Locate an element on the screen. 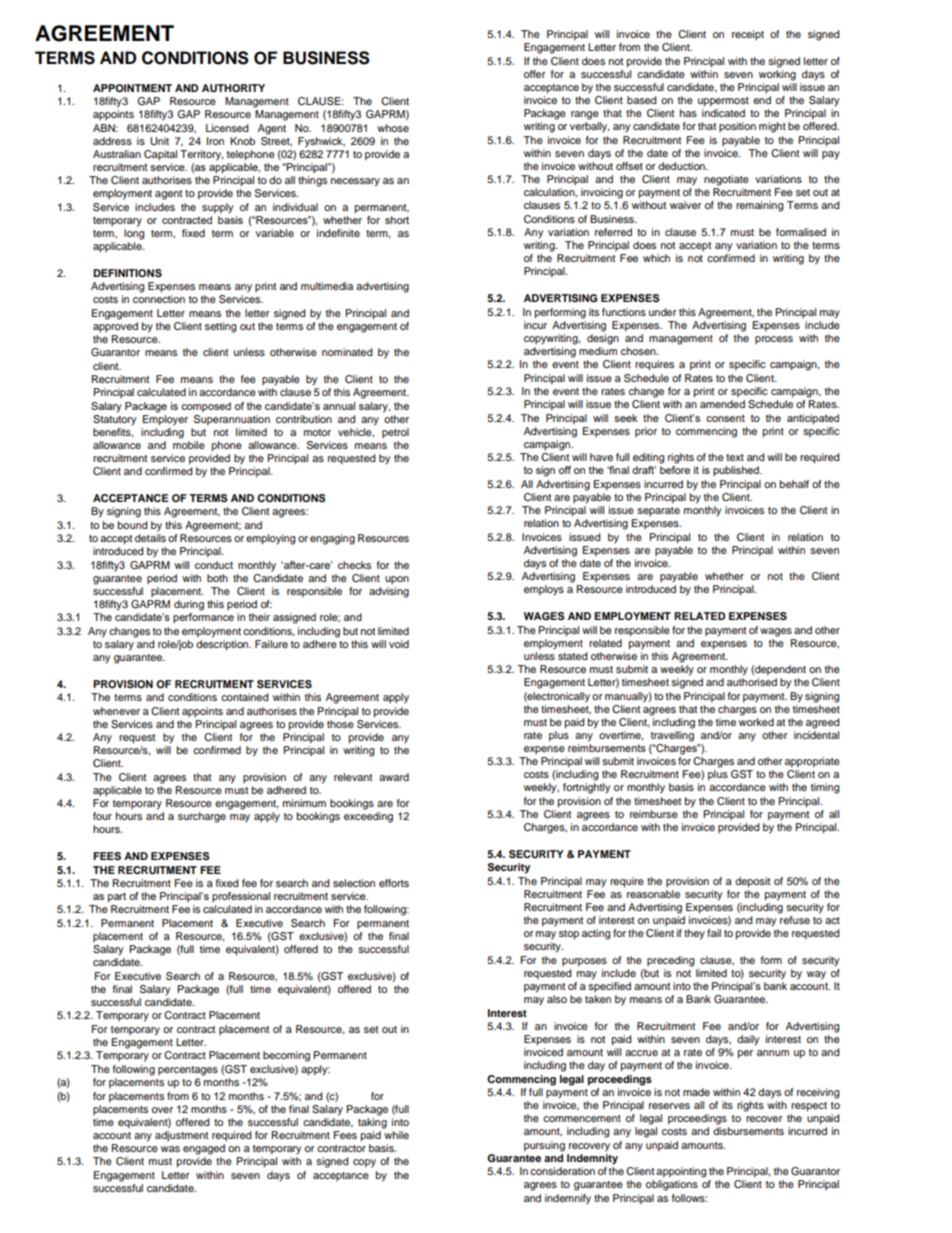 The image size is (952, 1233). nominated is located at coordinates (347, 352).
